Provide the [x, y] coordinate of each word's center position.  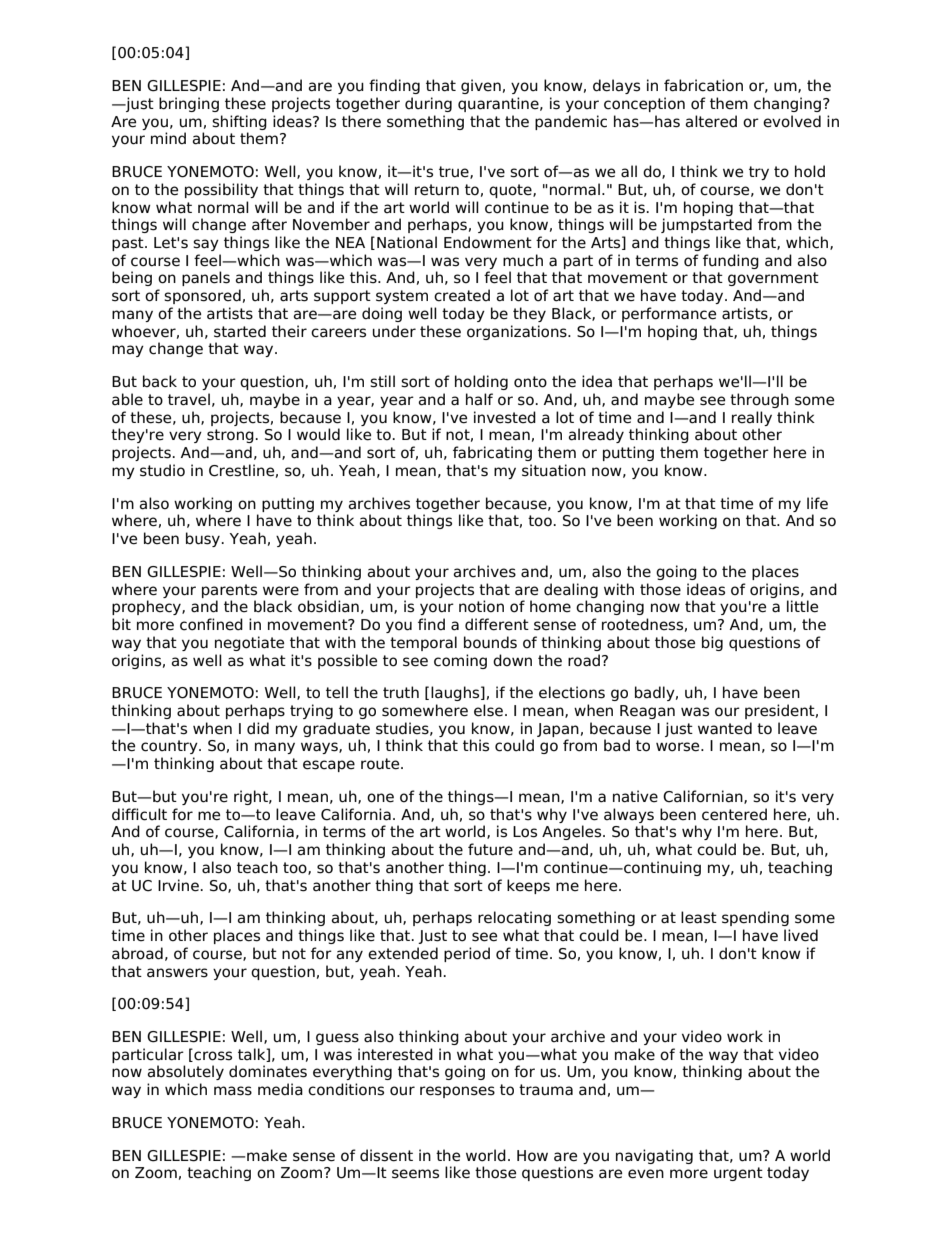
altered [711, 121]
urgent [738, 1174]
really [752, 418]
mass [233, 1091]
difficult [139, 814]
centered [734, 814]
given [481, 86]
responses [457, 1092]
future [490, 849]
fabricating [492, 453]
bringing [189, 104]
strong [231, 436]
